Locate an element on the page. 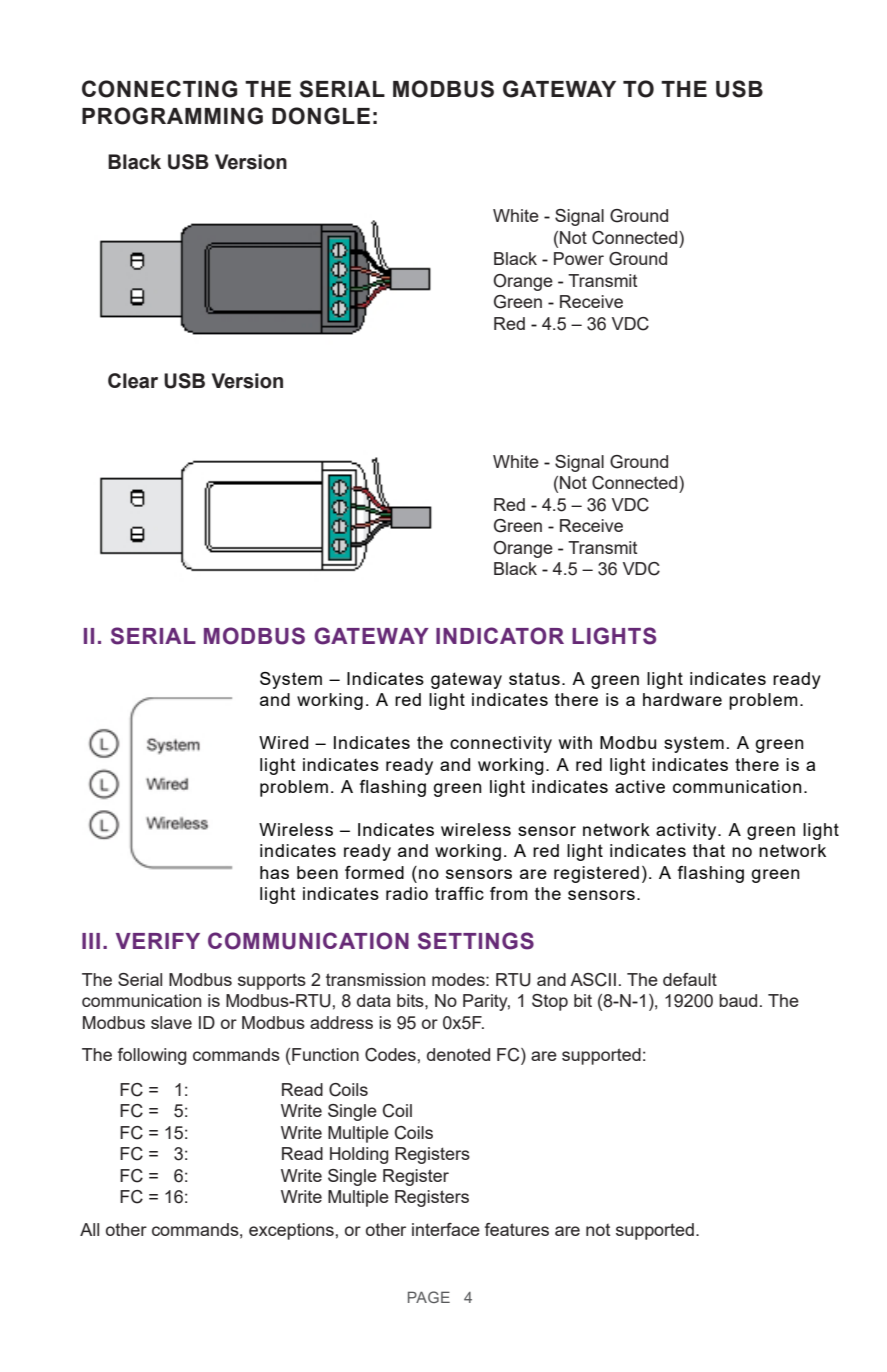 The image size is (887, 1372). PROGRAMMING is located at coordinates (172, 116).
